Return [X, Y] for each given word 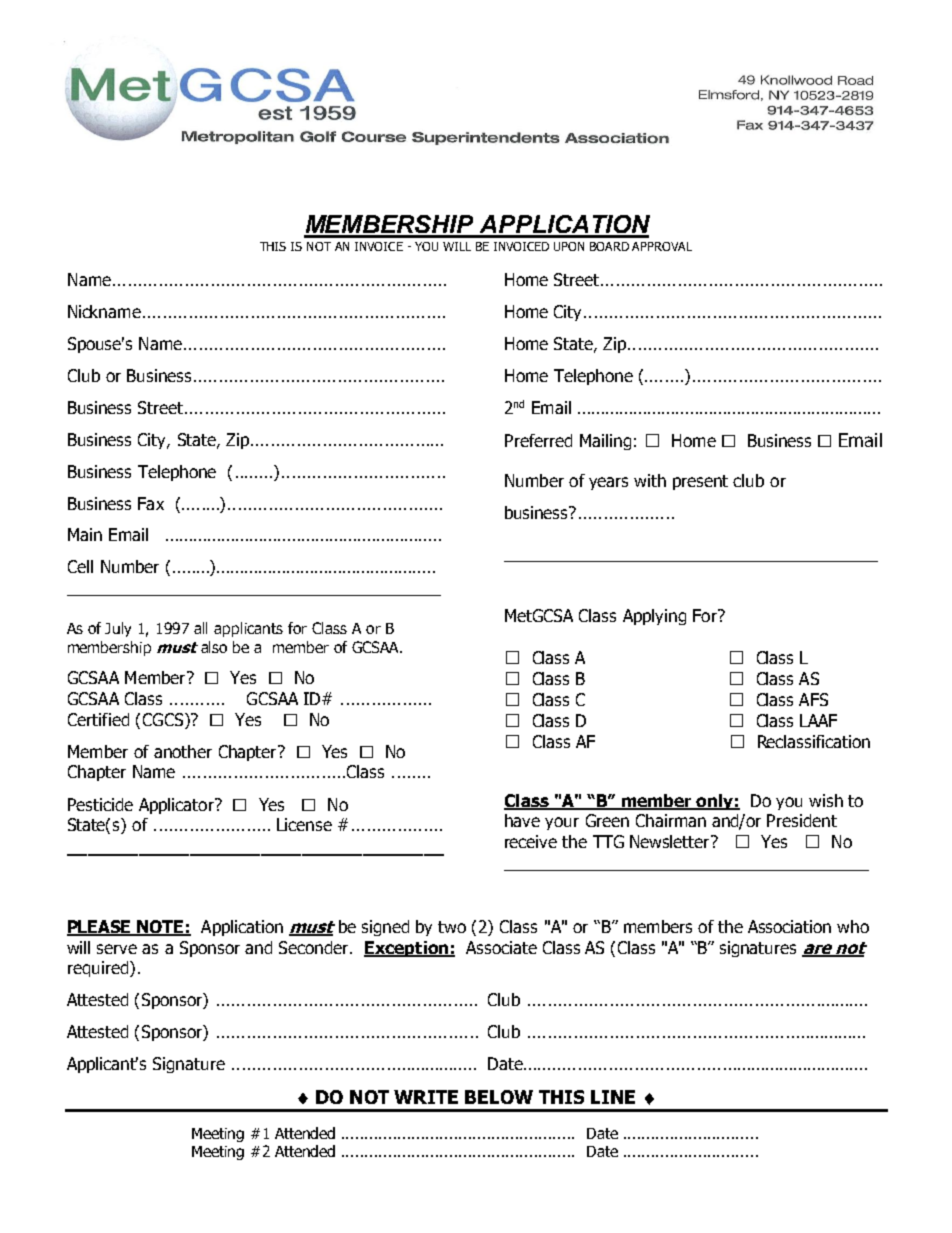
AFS [813, 699]
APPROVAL [662, 246]
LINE [613, 1097]
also [214, 647]
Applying [654, 617]
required [99, 969]
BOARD [609, 246]
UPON [569, 246]
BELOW [499, 1097]
